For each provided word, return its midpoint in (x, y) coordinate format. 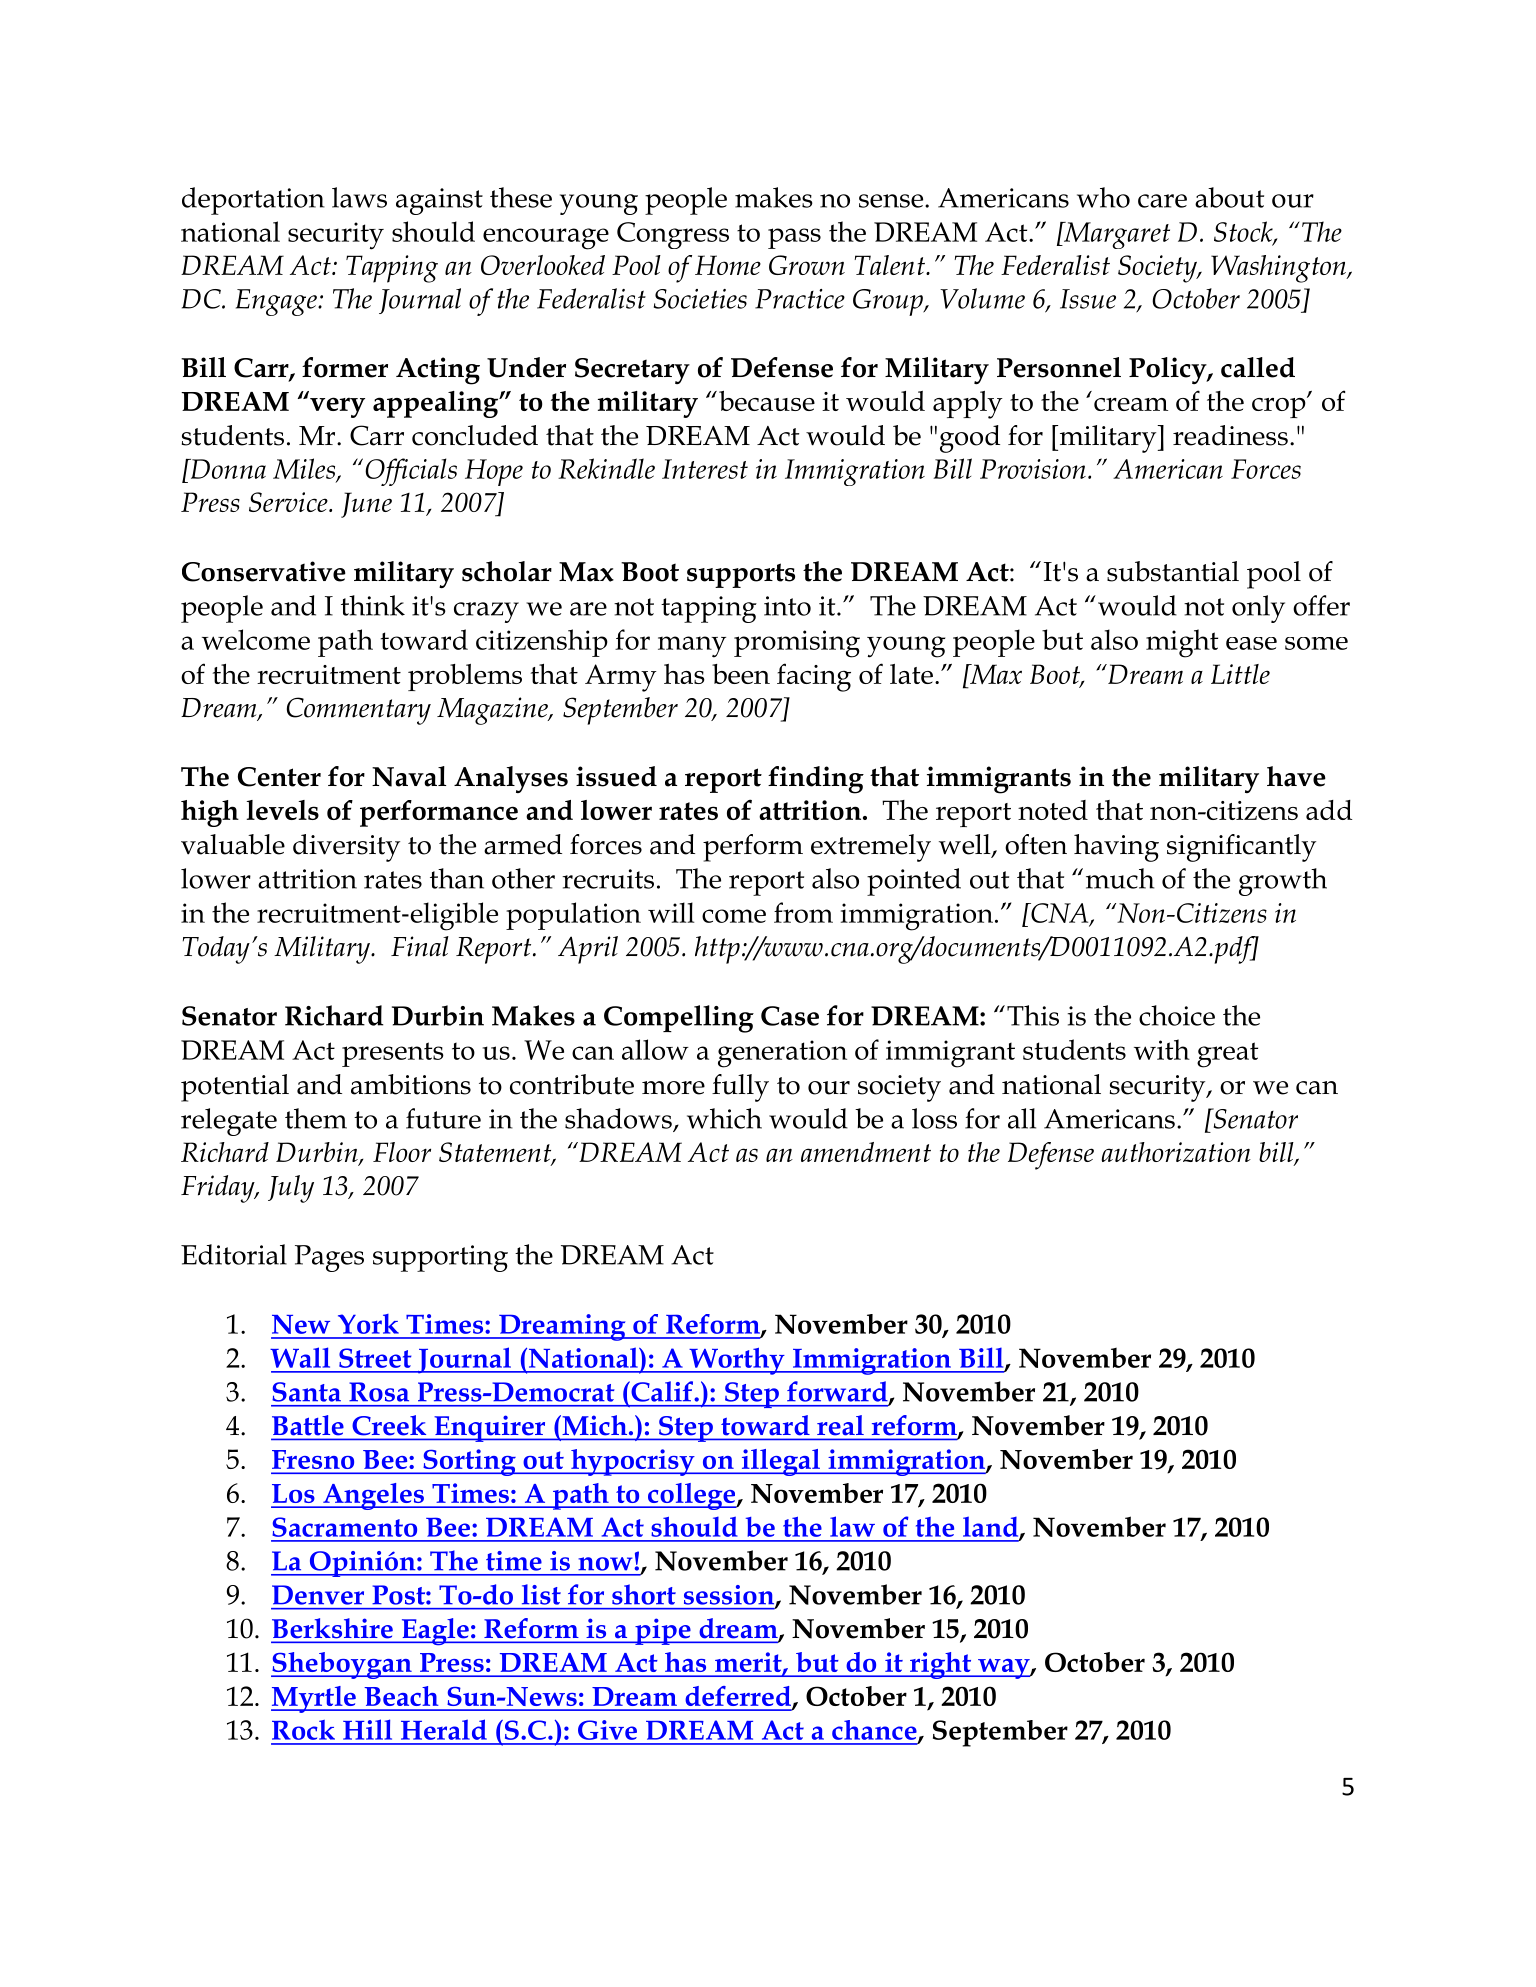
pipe (663, 1631)
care (1162, 201)
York (368, 1324)
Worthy (737, 1361)
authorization (1176, 1152)
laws (359, 197)
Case (790, 1016)
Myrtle (314, 1699)
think (373, 605)
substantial (1173, 571)
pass (794, 238)
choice (1177, 1015)
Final (420, 946)
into (787, 606)
